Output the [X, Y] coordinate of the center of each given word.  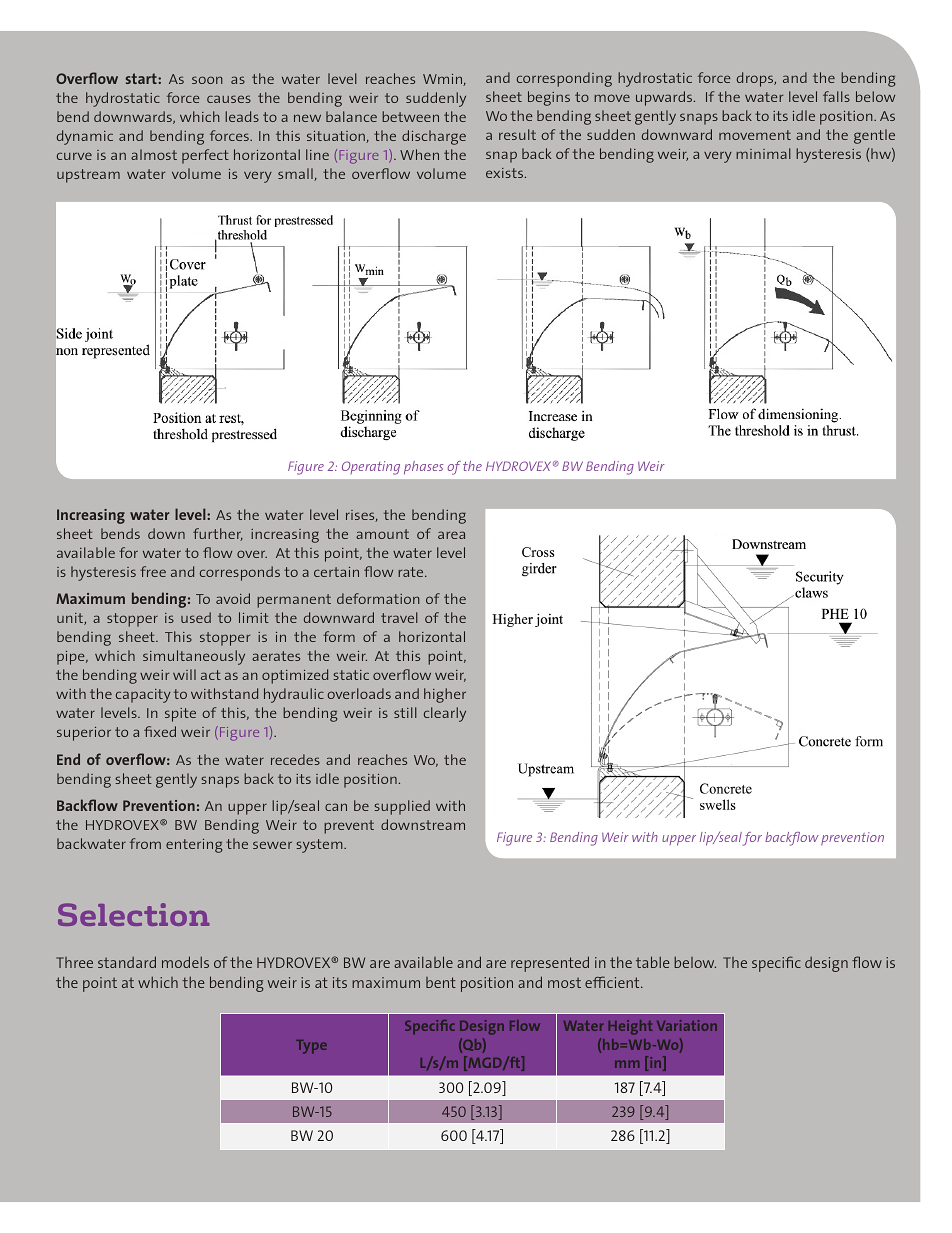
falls [836, 96]
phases [423, 467]
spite [180, 715]
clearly [445, 714]
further [218, 534]
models [185, 962]
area [451, 535]
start [142, 78]
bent [441, 982]
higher [445, 695]
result [517, 134]
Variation [687, 1025]
